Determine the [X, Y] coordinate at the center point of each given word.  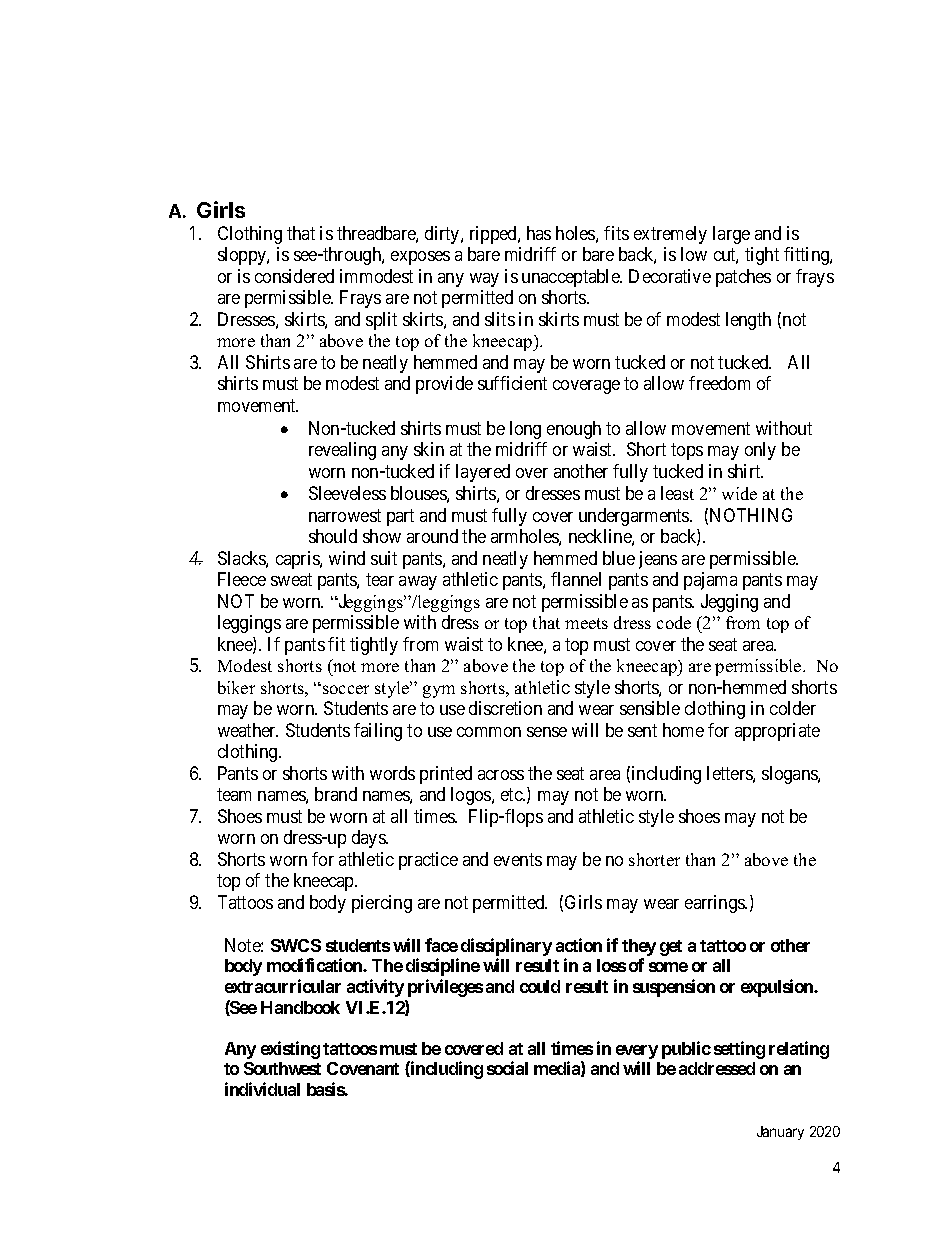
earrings [716, 904]
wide [739, 493]
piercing [382, 904]
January [780, 1133]
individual [262, 1089]
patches [743, 278]
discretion [505, 708]
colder [793, 708]
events [518, 859]
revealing [342, 451]
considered [294, 276]
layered [483, 473]
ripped [494, 235]
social [507, 1068]
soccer [346, 689]
